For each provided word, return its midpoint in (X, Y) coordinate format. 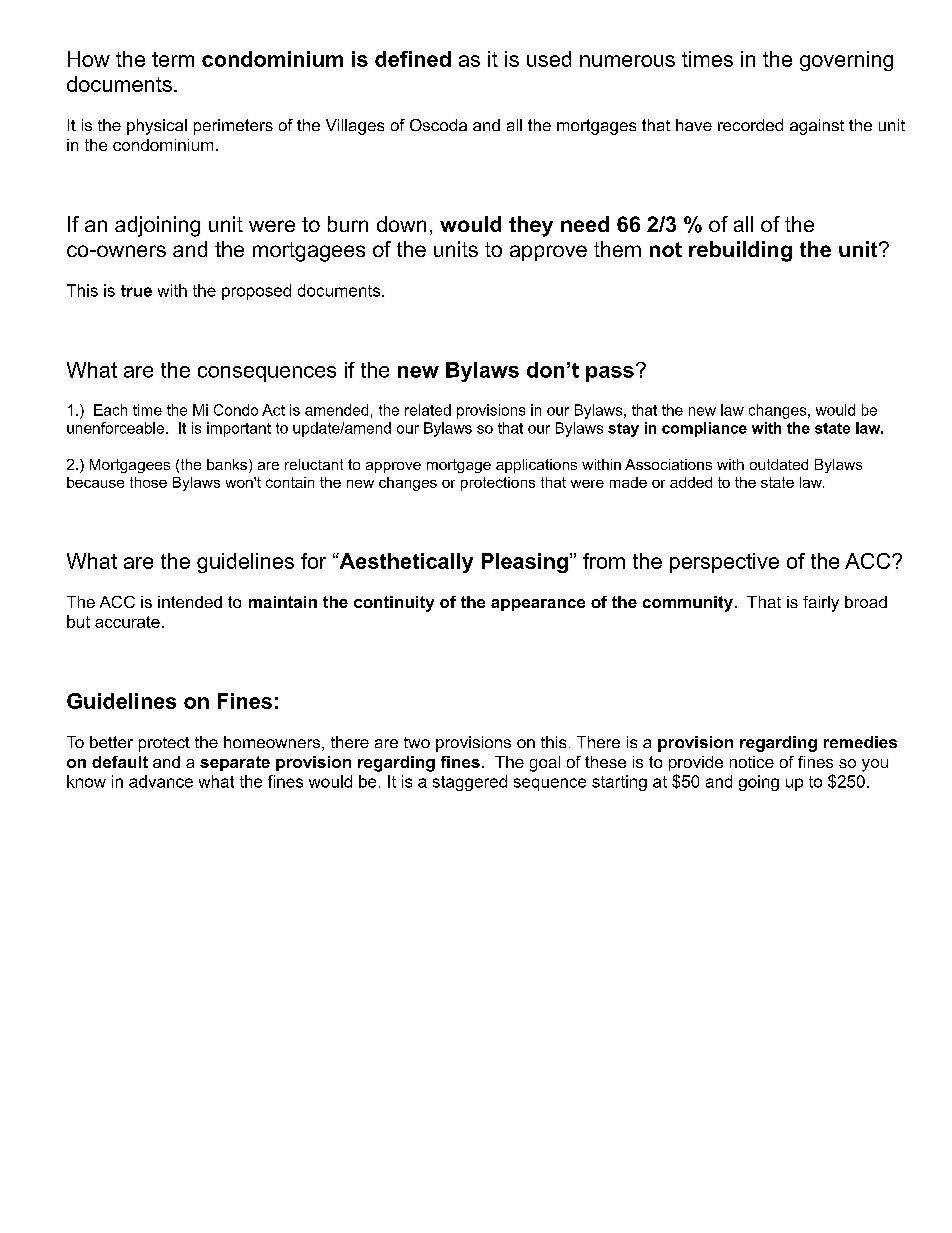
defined (413, 59)
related (428, 410)
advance (161, 781)
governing (846, 61)
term (173, 59)
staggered (470, 783)
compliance (704, 429)
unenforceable (117, 428)
